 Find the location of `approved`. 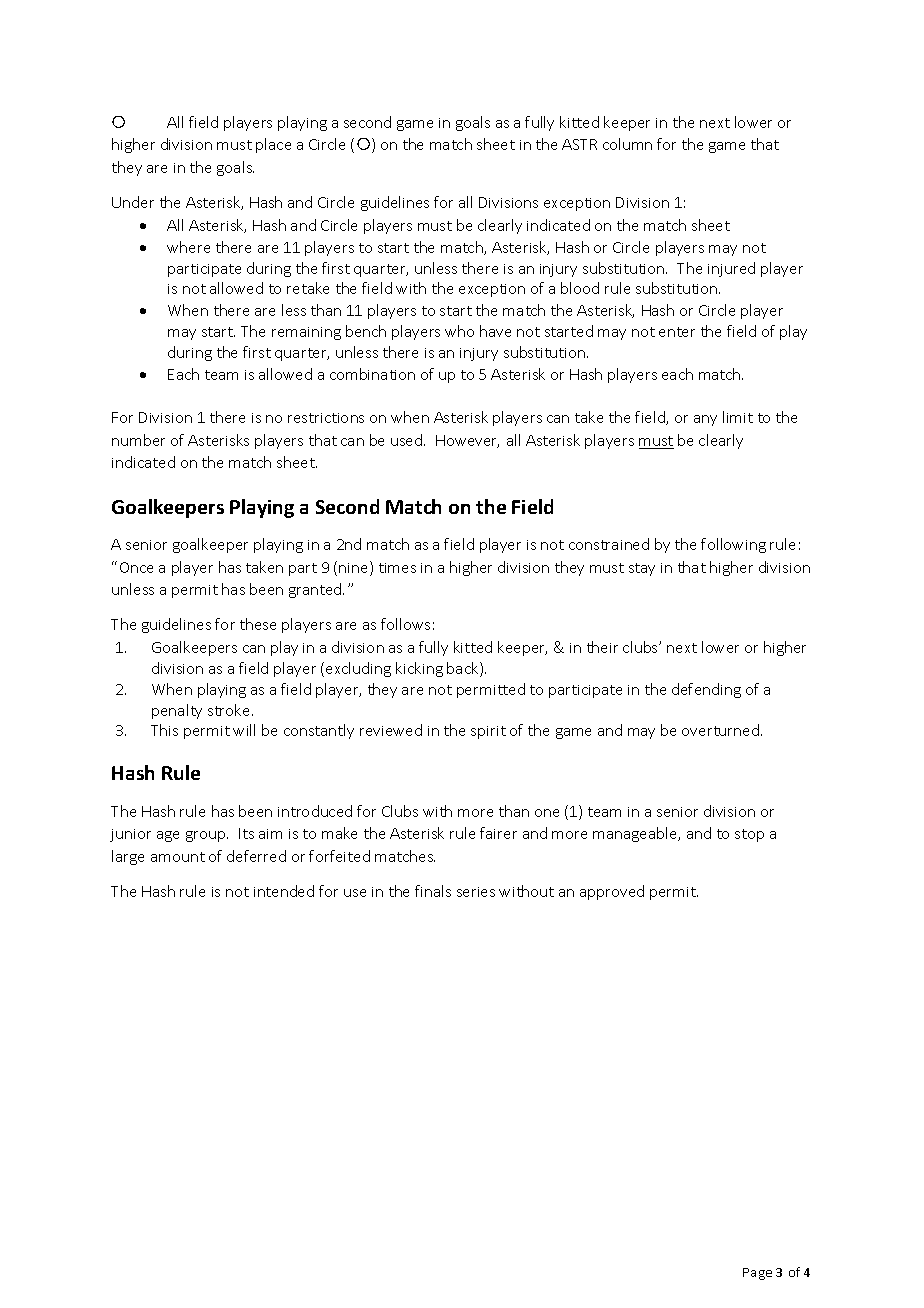

approved is located at coordinates (612, 892).
